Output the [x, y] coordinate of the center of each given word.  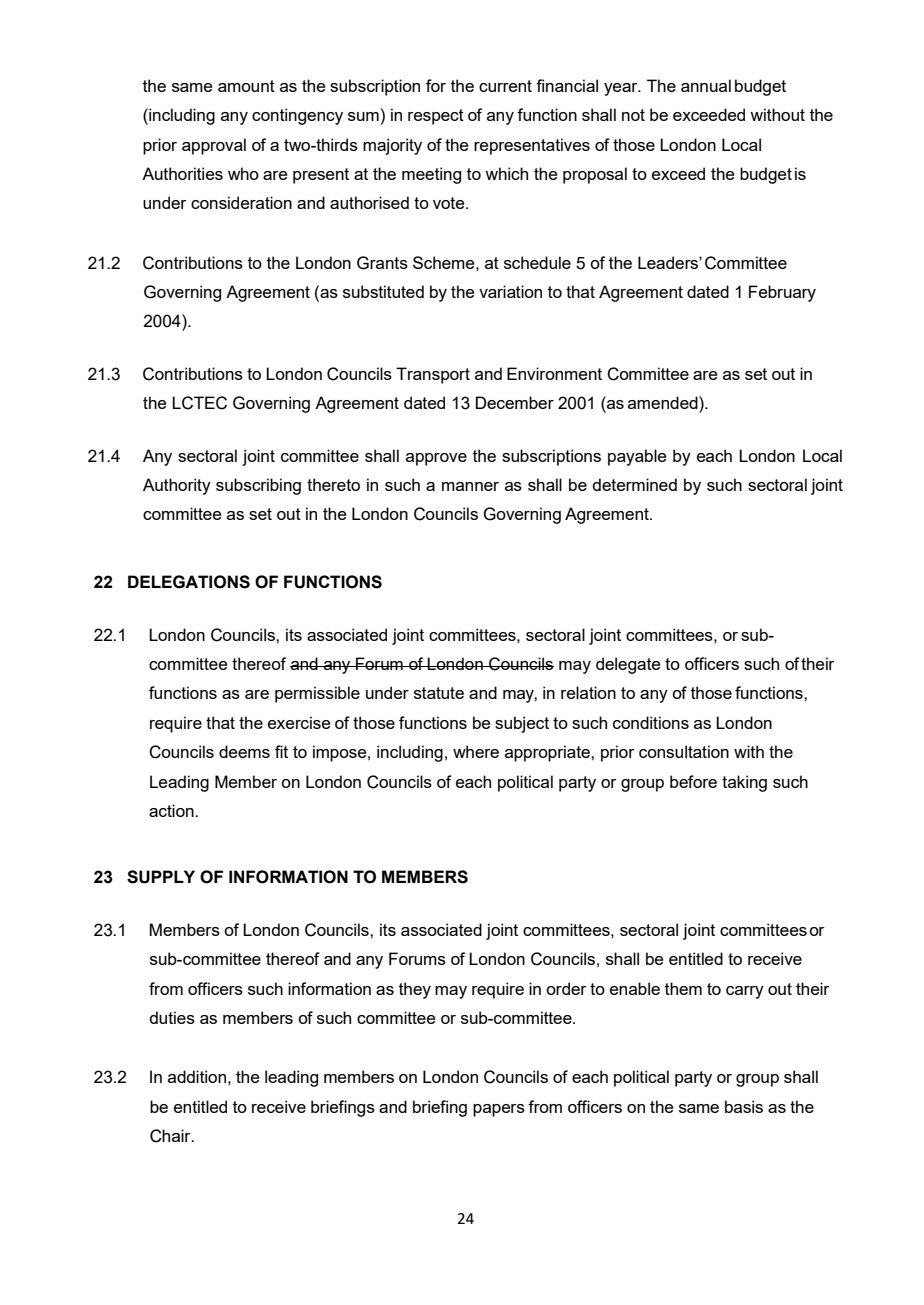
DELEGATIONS [189, 582]
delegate [628, 665]
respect [436, 117]
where [476, 751]
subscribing [258, 486]
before [693, 781]
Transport [433, 375]
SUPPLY [161, 877]
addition [197, 1076]
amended [664, 402]
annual [706, 85]
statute [439, 693]
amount [246, 86]
